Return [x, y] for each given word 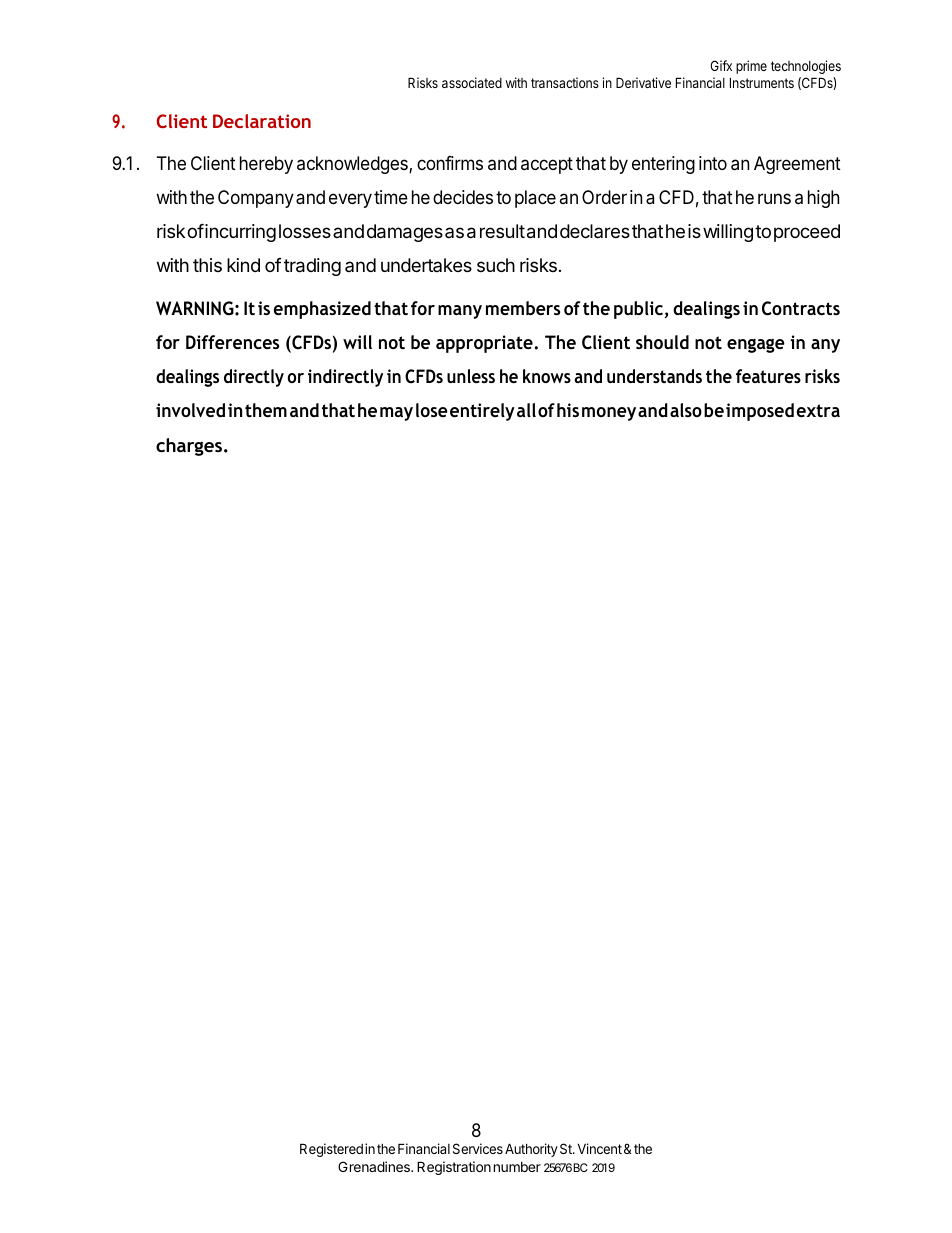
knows [547, 376]
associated [472, 82]
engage [756, 345]
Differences [232, 342]
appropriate [485, 344]
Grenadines [375, 1166]
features [768, 376]
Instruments [762, 82]
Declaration [262, 121]
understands [654, 376]
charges [190, 447]
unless [471, 376]
